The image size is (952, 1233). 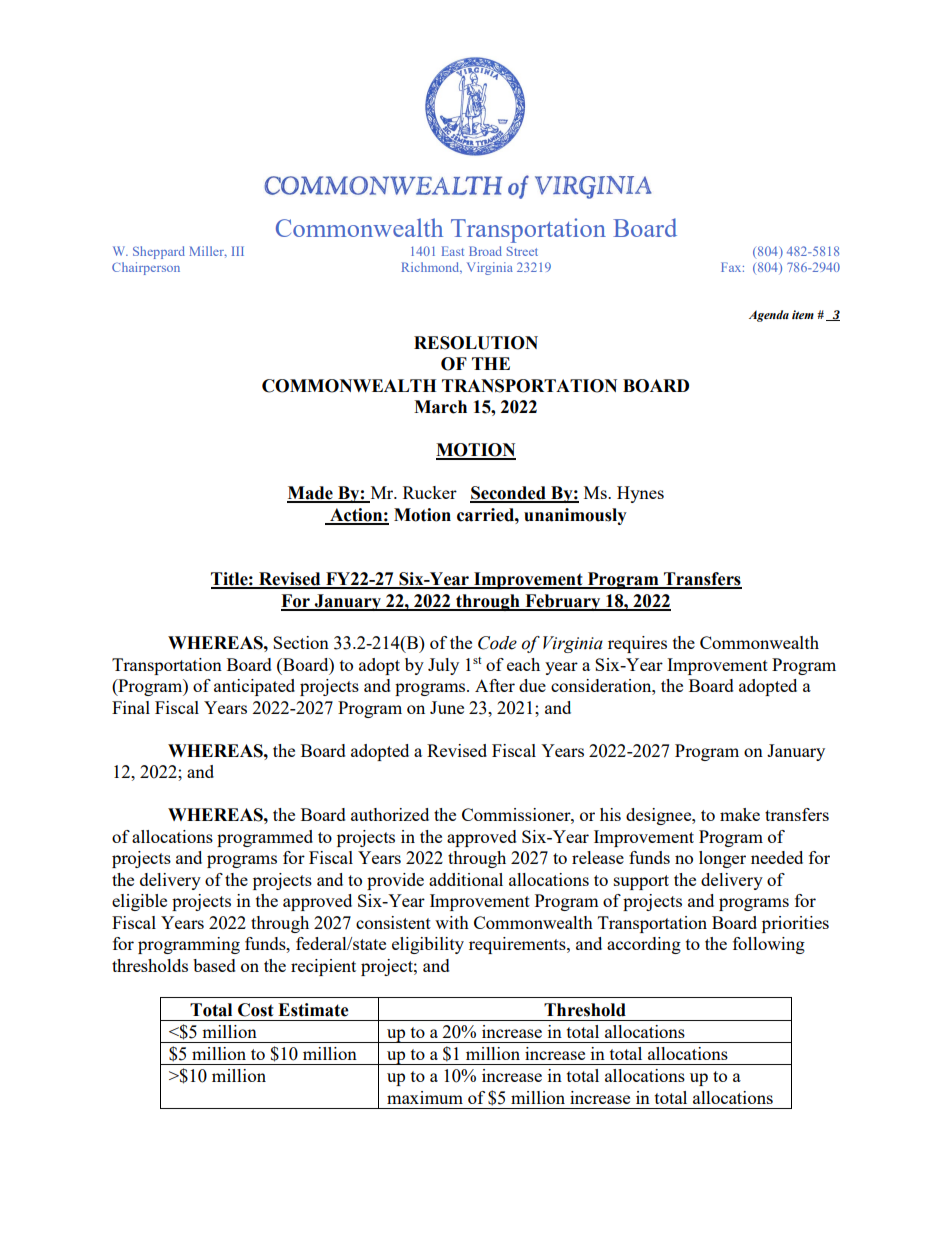 What do you see at coordinates (430, 492) in the image?
I see `Rucker` at bounding box center [430, 492].
